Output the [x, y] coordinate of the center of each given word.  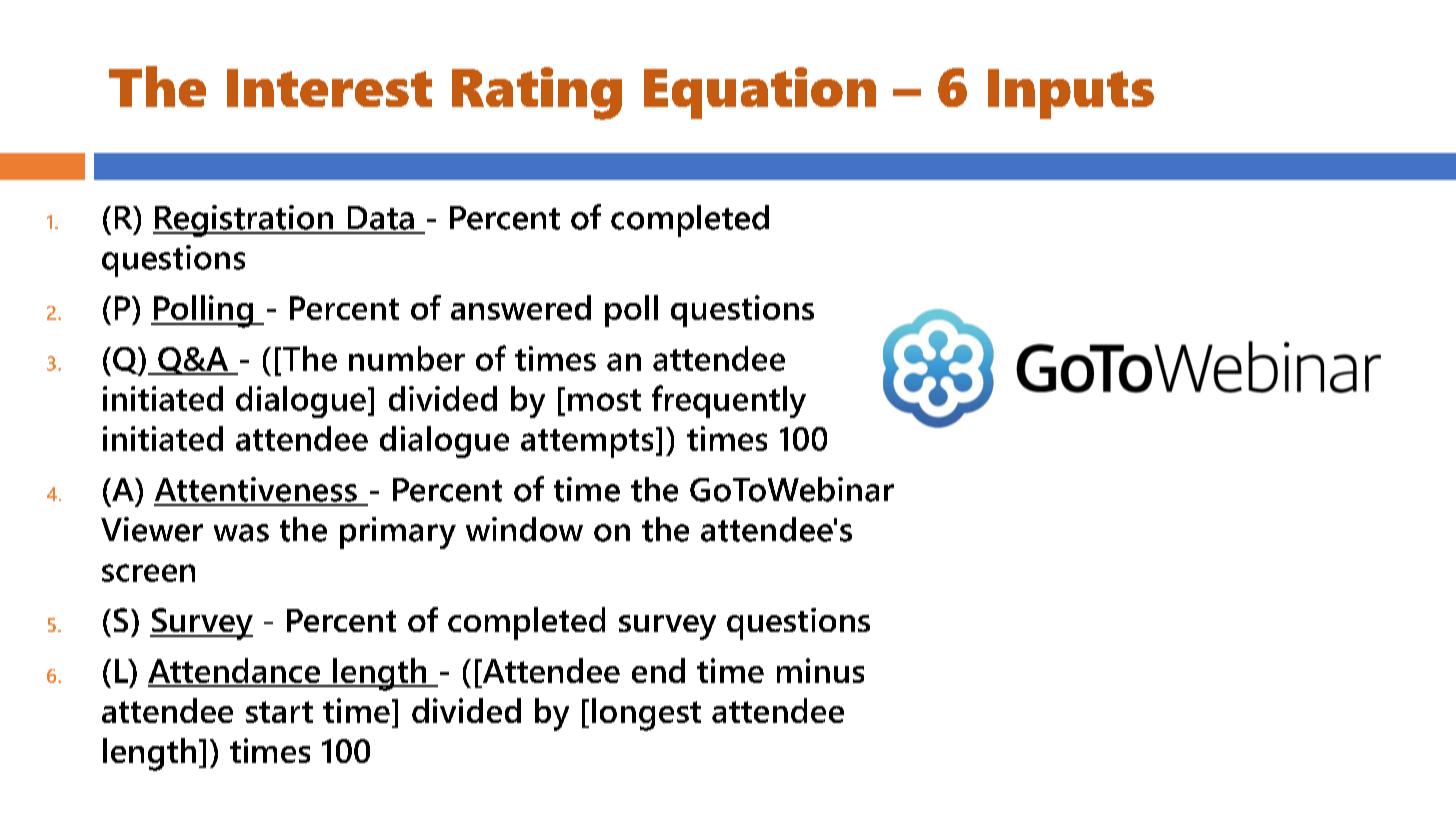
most [604, 400]
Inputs [1071, 94]
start [279, 712]
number [407, 358]
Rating [537, 93]
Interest [329, 88]
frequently [729, 401]
